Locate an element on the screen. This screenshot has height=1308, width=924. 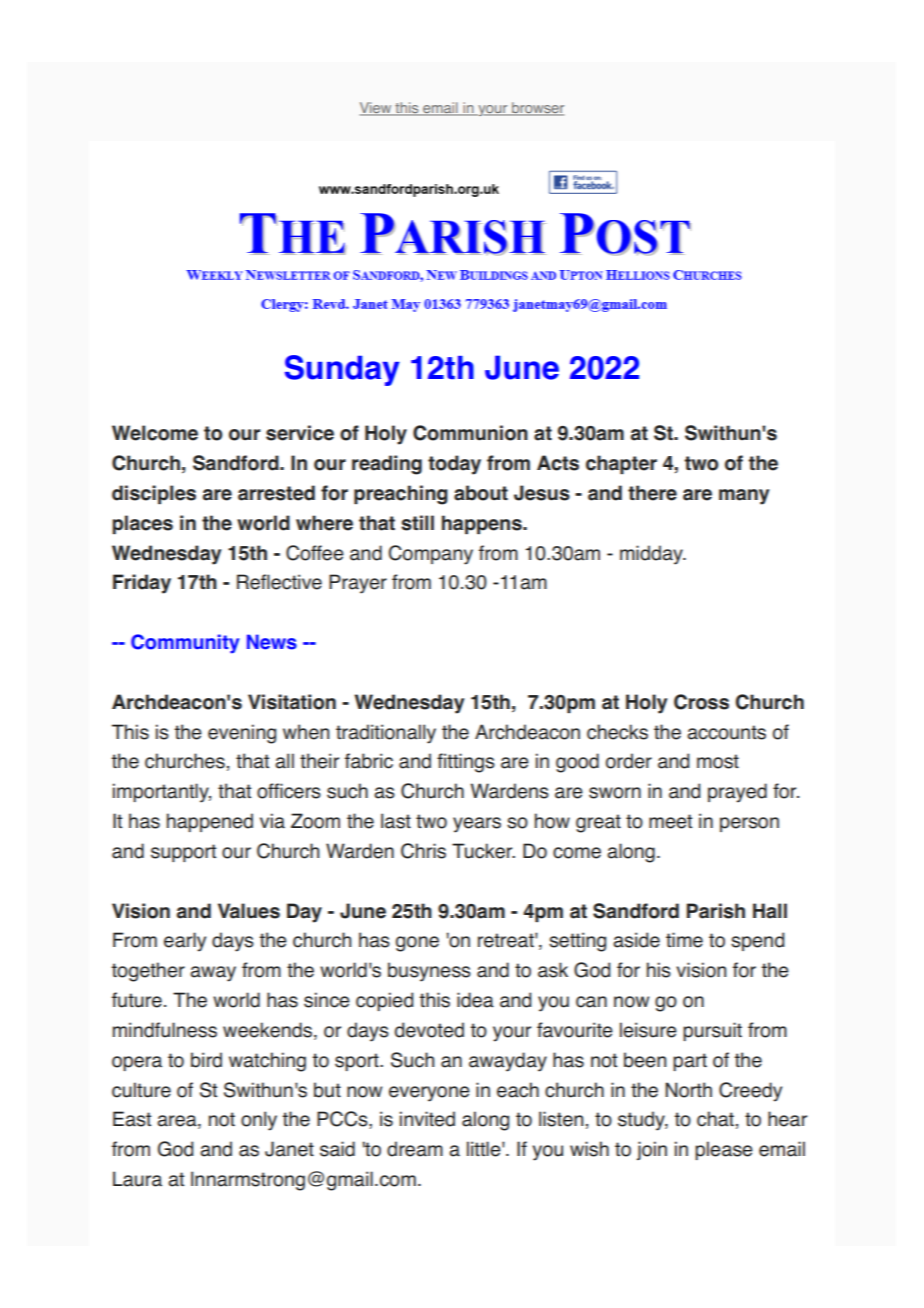
Community is located at coordinates (185, 644).
